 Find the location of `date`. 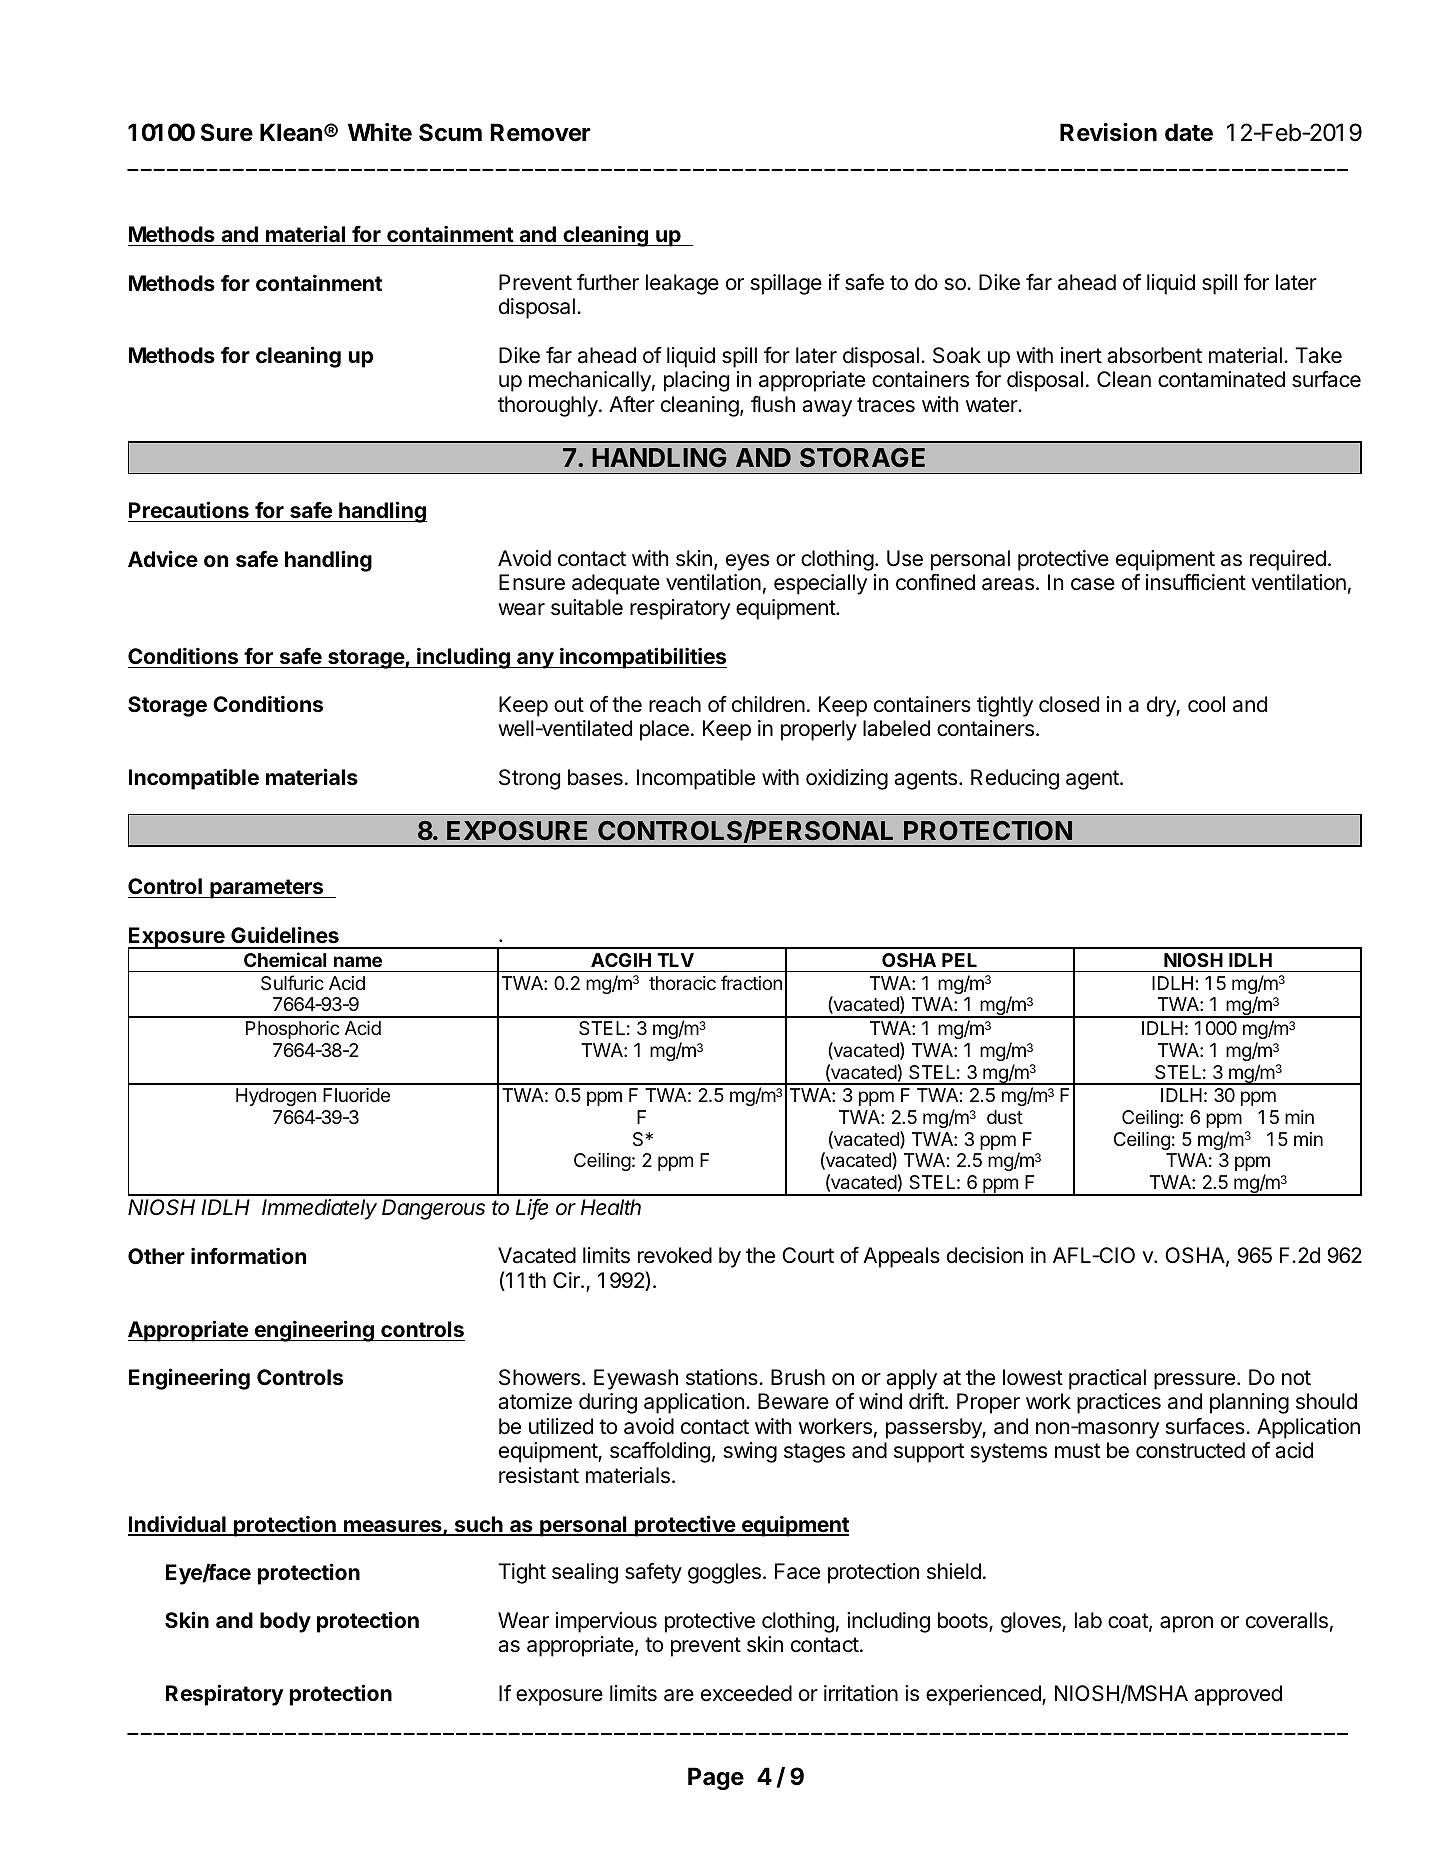

date is located at coordinates (1189, 132).
